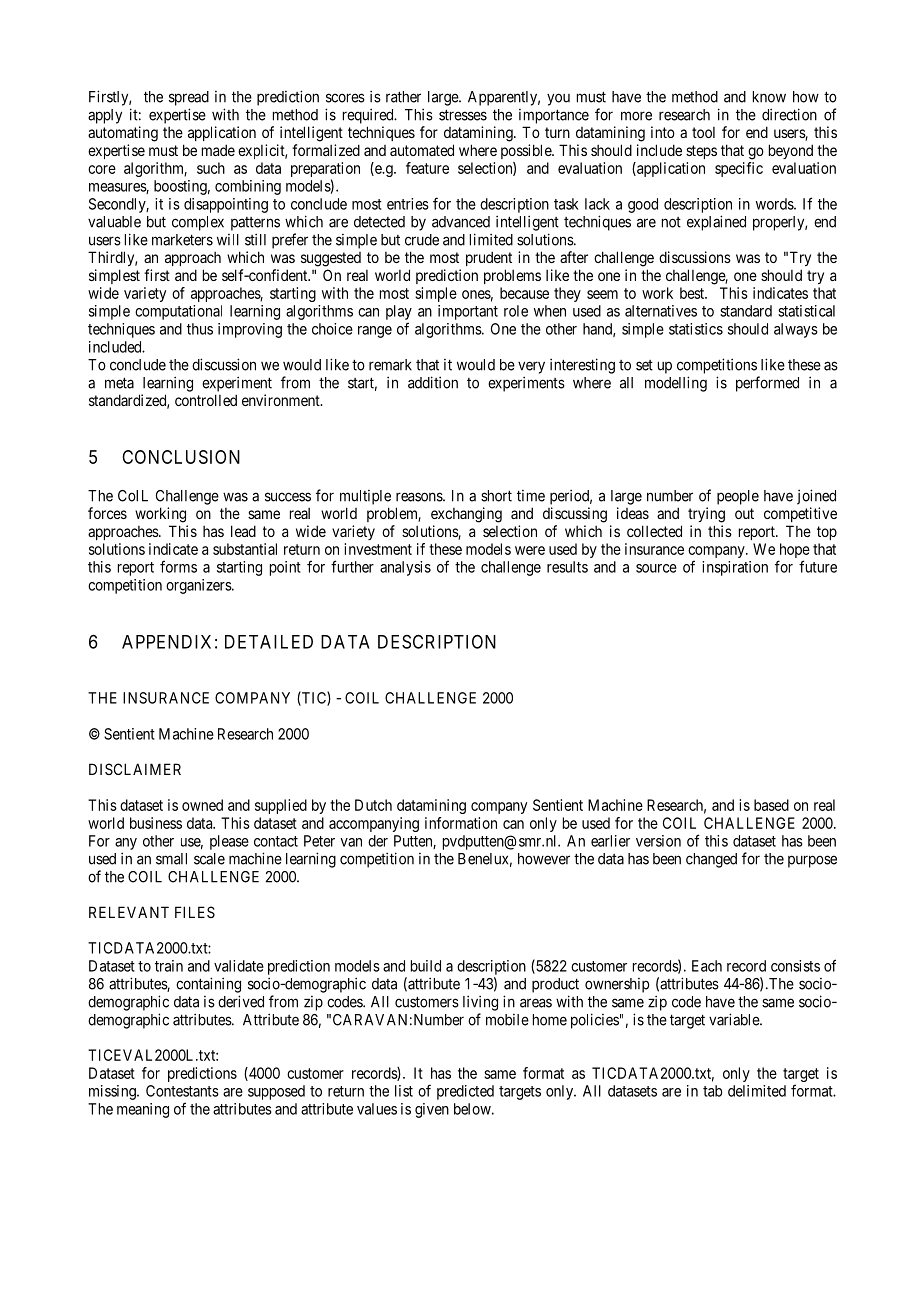 The height and width of the document is (1308, 924). What do you see at coordinates (178, 566) in the document?
I see `forms` at bounding box center [178, 566].
